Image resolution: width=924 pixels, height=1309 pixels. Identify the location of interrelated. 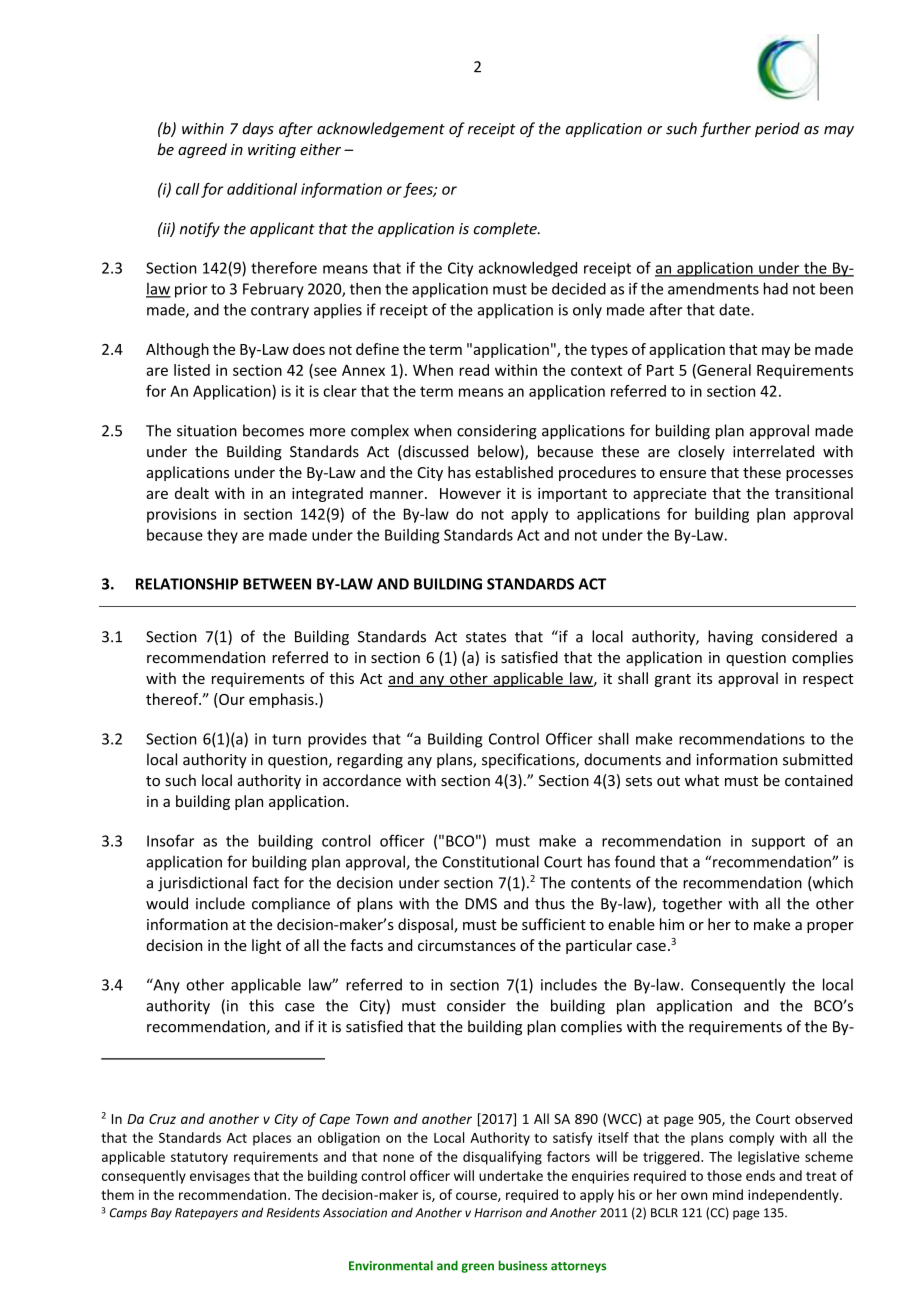
(773, 451).
